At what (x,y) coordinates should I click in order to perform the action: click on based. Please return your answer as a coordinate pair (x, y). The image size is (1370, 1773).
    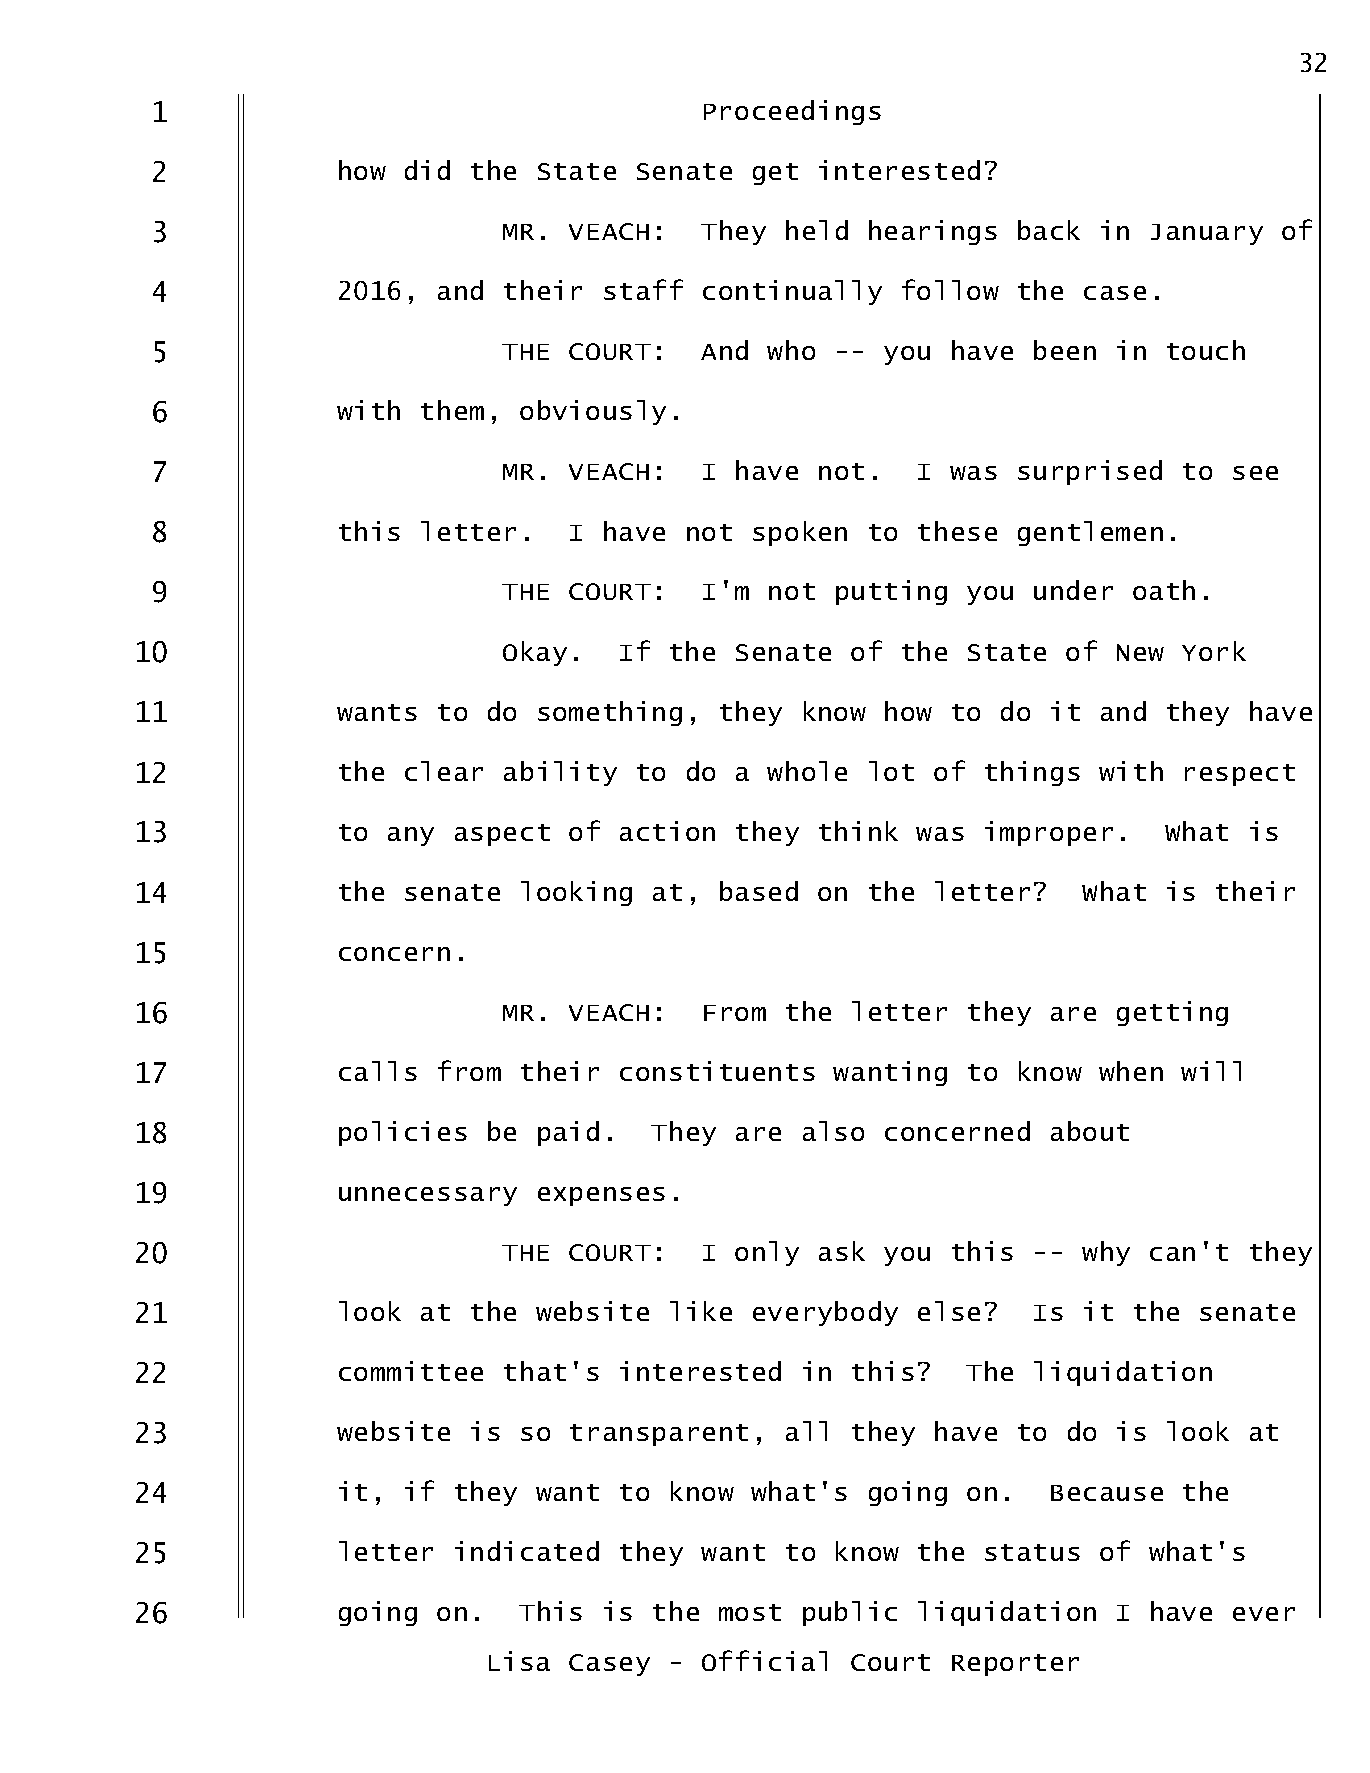
    Looking at the image, I should click on (759, 891).
